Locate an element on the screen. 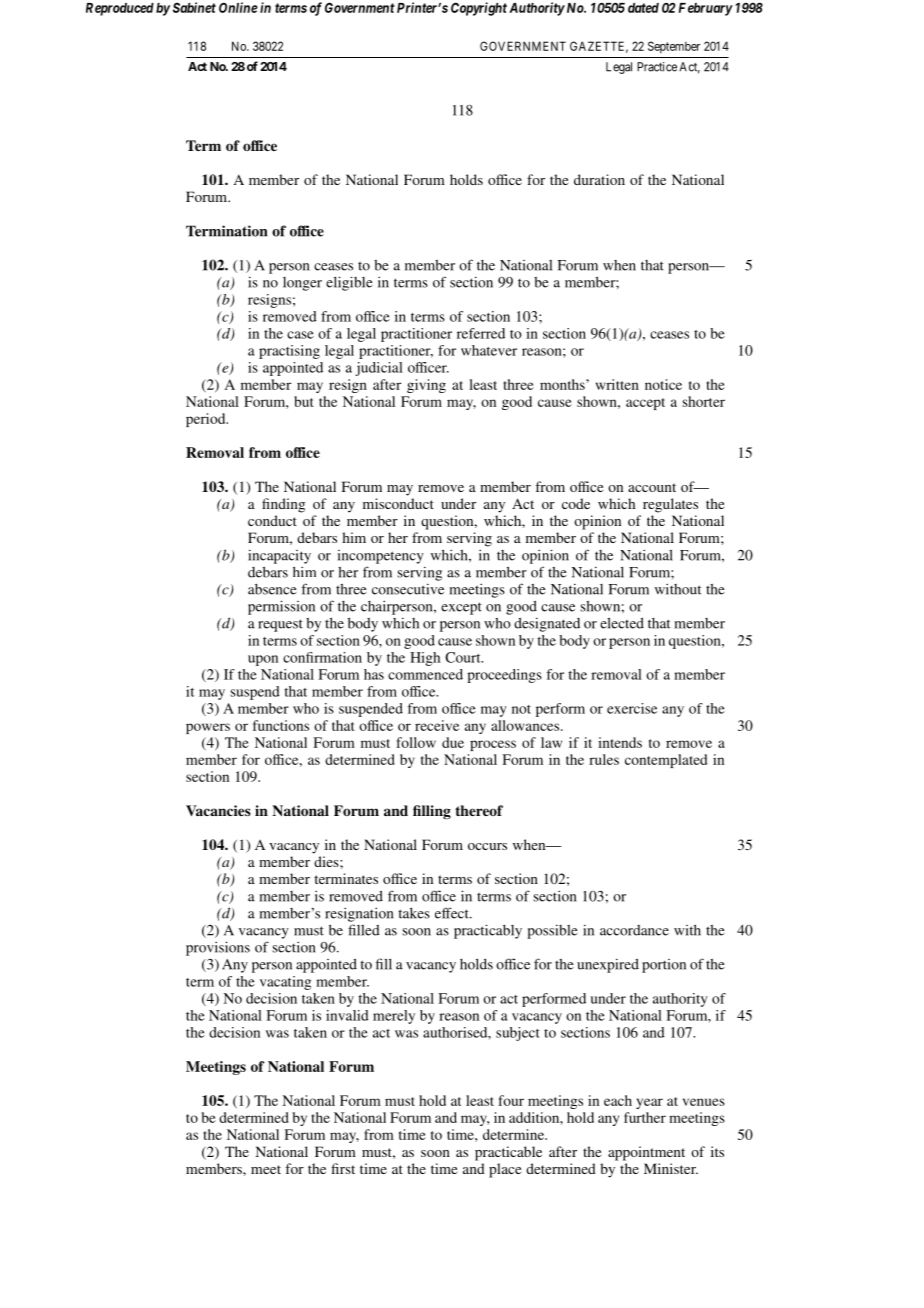  absence is located at coordinates (272, 589).
